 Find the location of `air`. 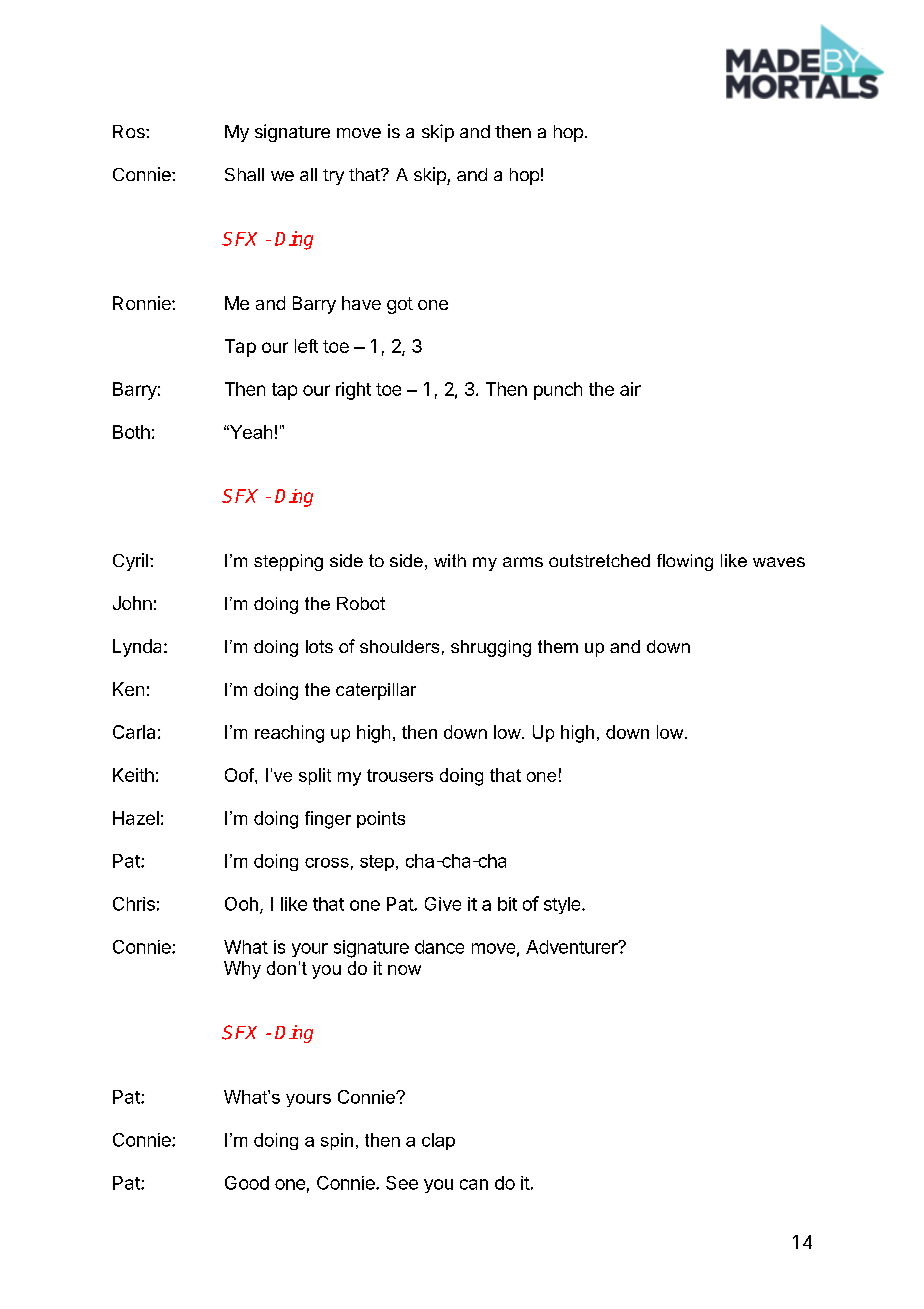

air is located at coordinates (630, 389).
